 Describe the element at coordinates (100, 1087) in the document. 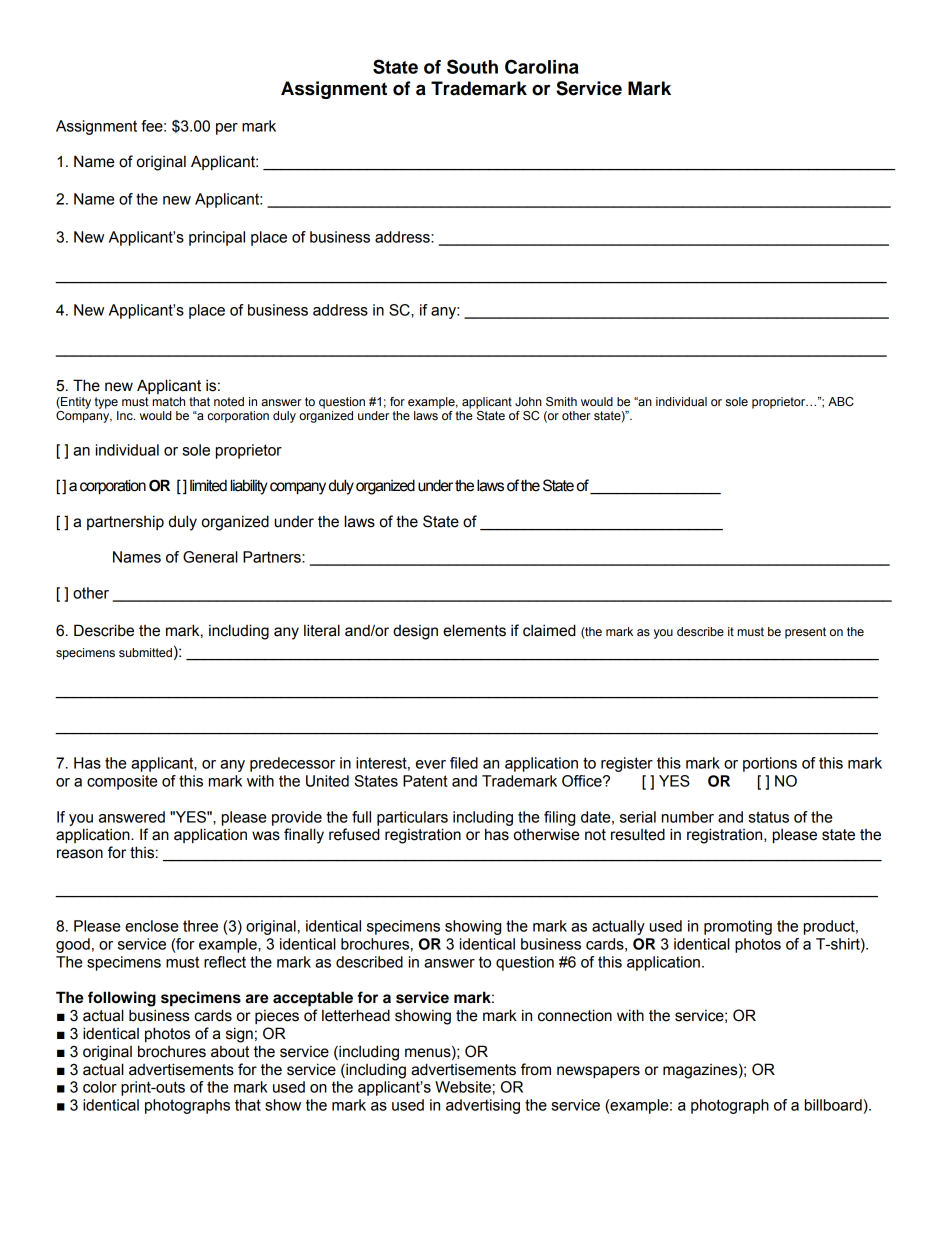

I see `color` at that location.
